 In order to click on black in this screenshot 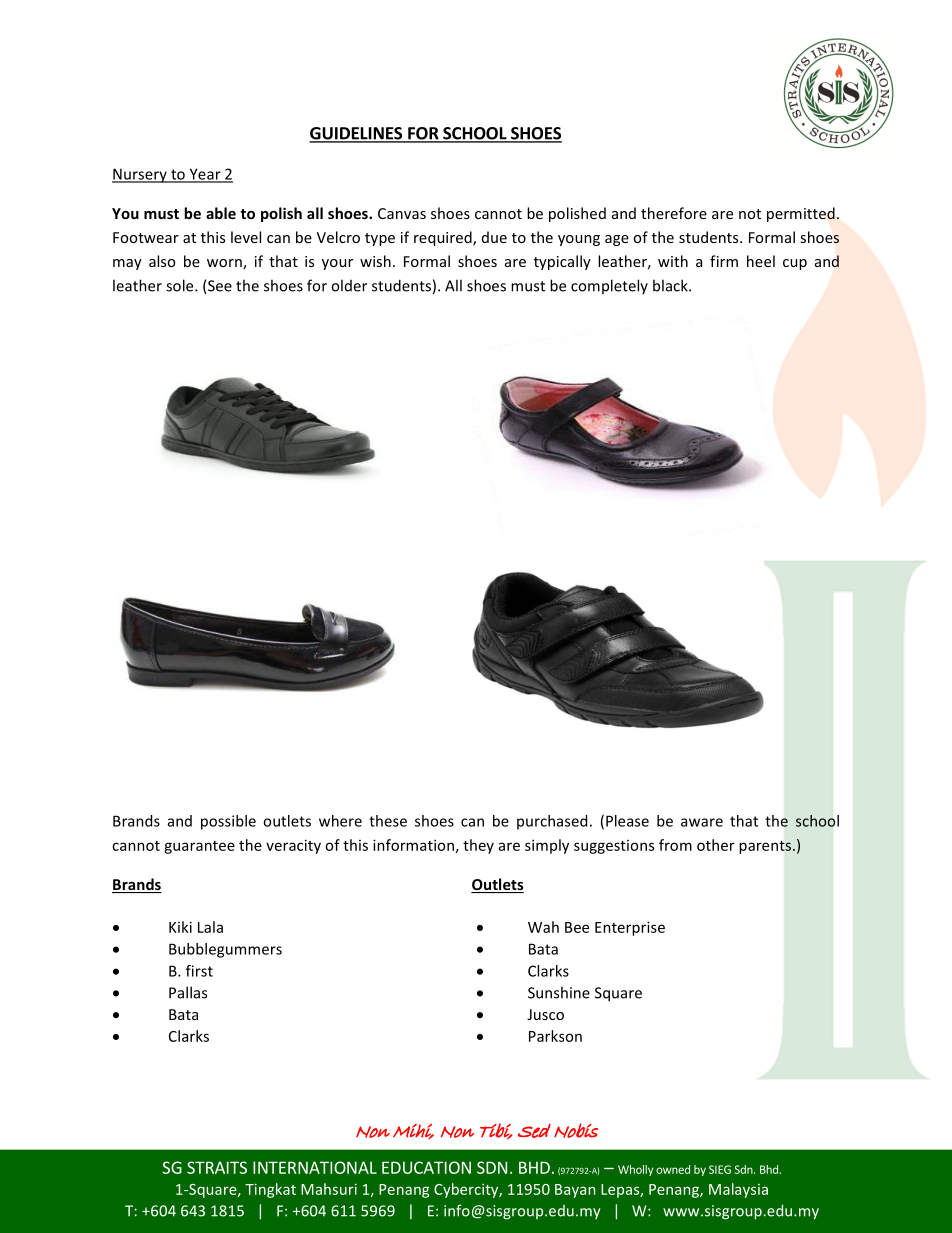, I will do `click(671, 285)`.
